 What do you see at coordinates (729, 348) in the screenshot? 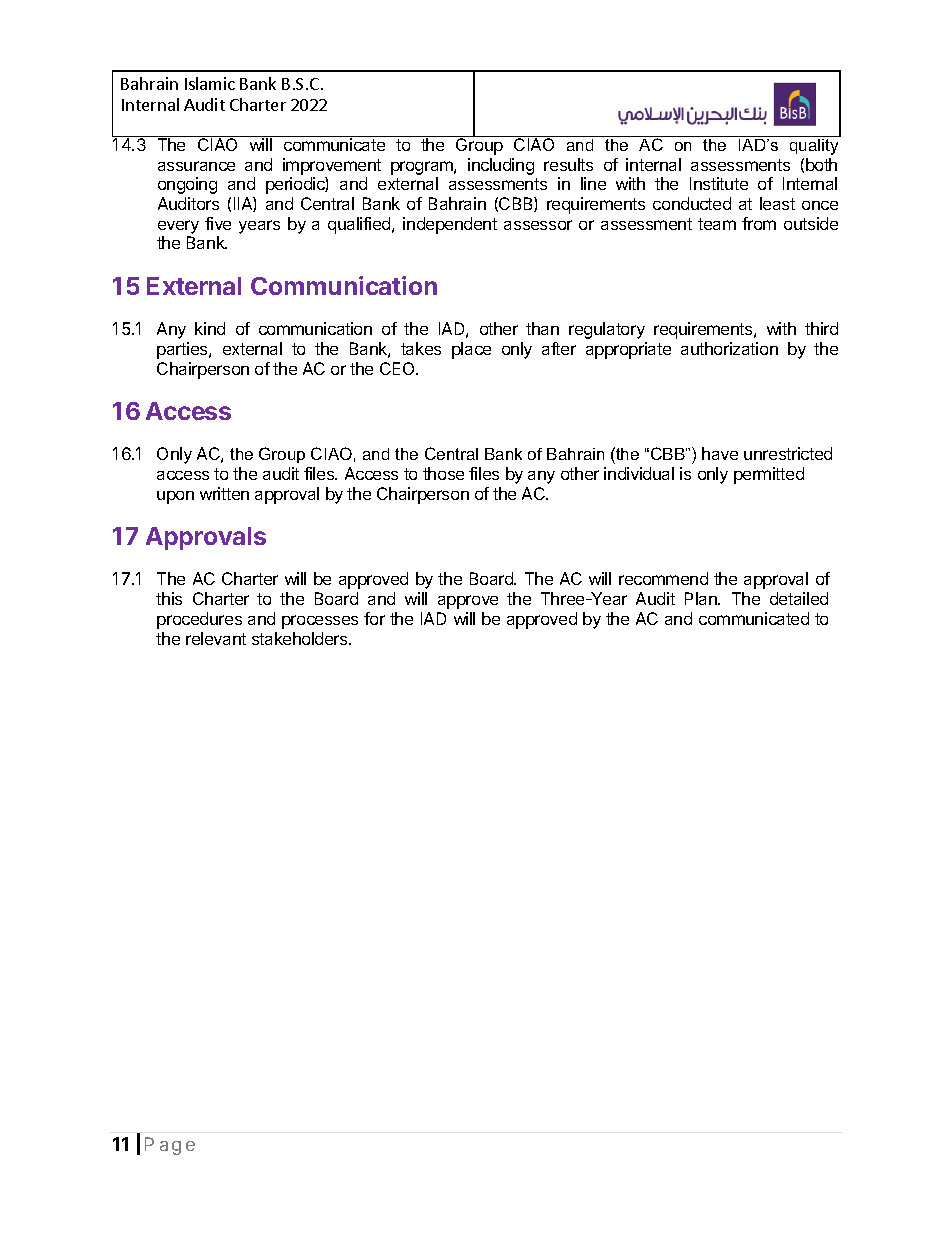
I see `authorization` at bounding box center [729, 348].
